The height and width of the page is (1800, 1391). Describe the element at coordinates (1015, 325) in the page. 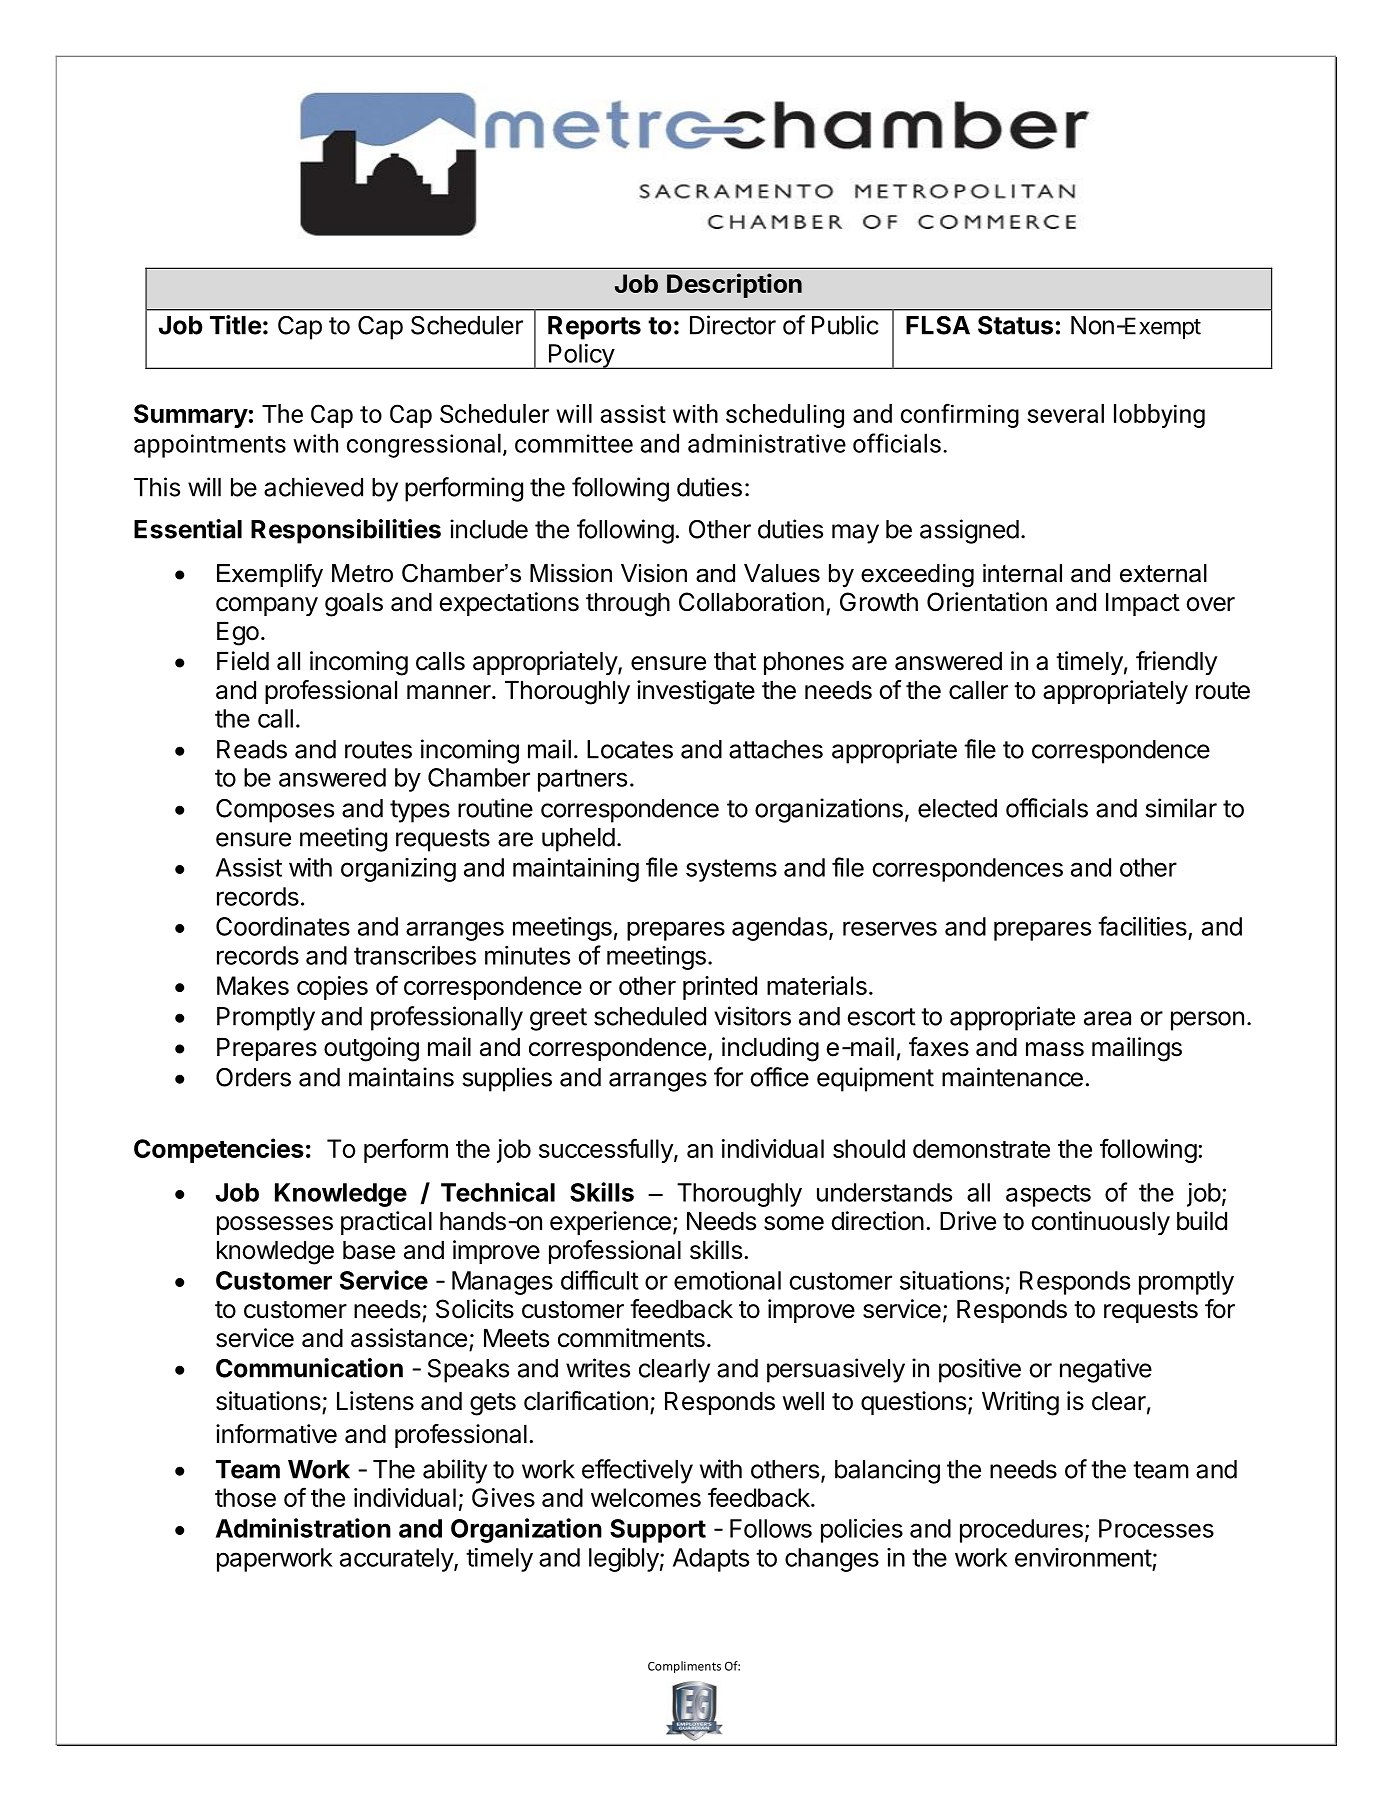

I see `Status` at that location.
